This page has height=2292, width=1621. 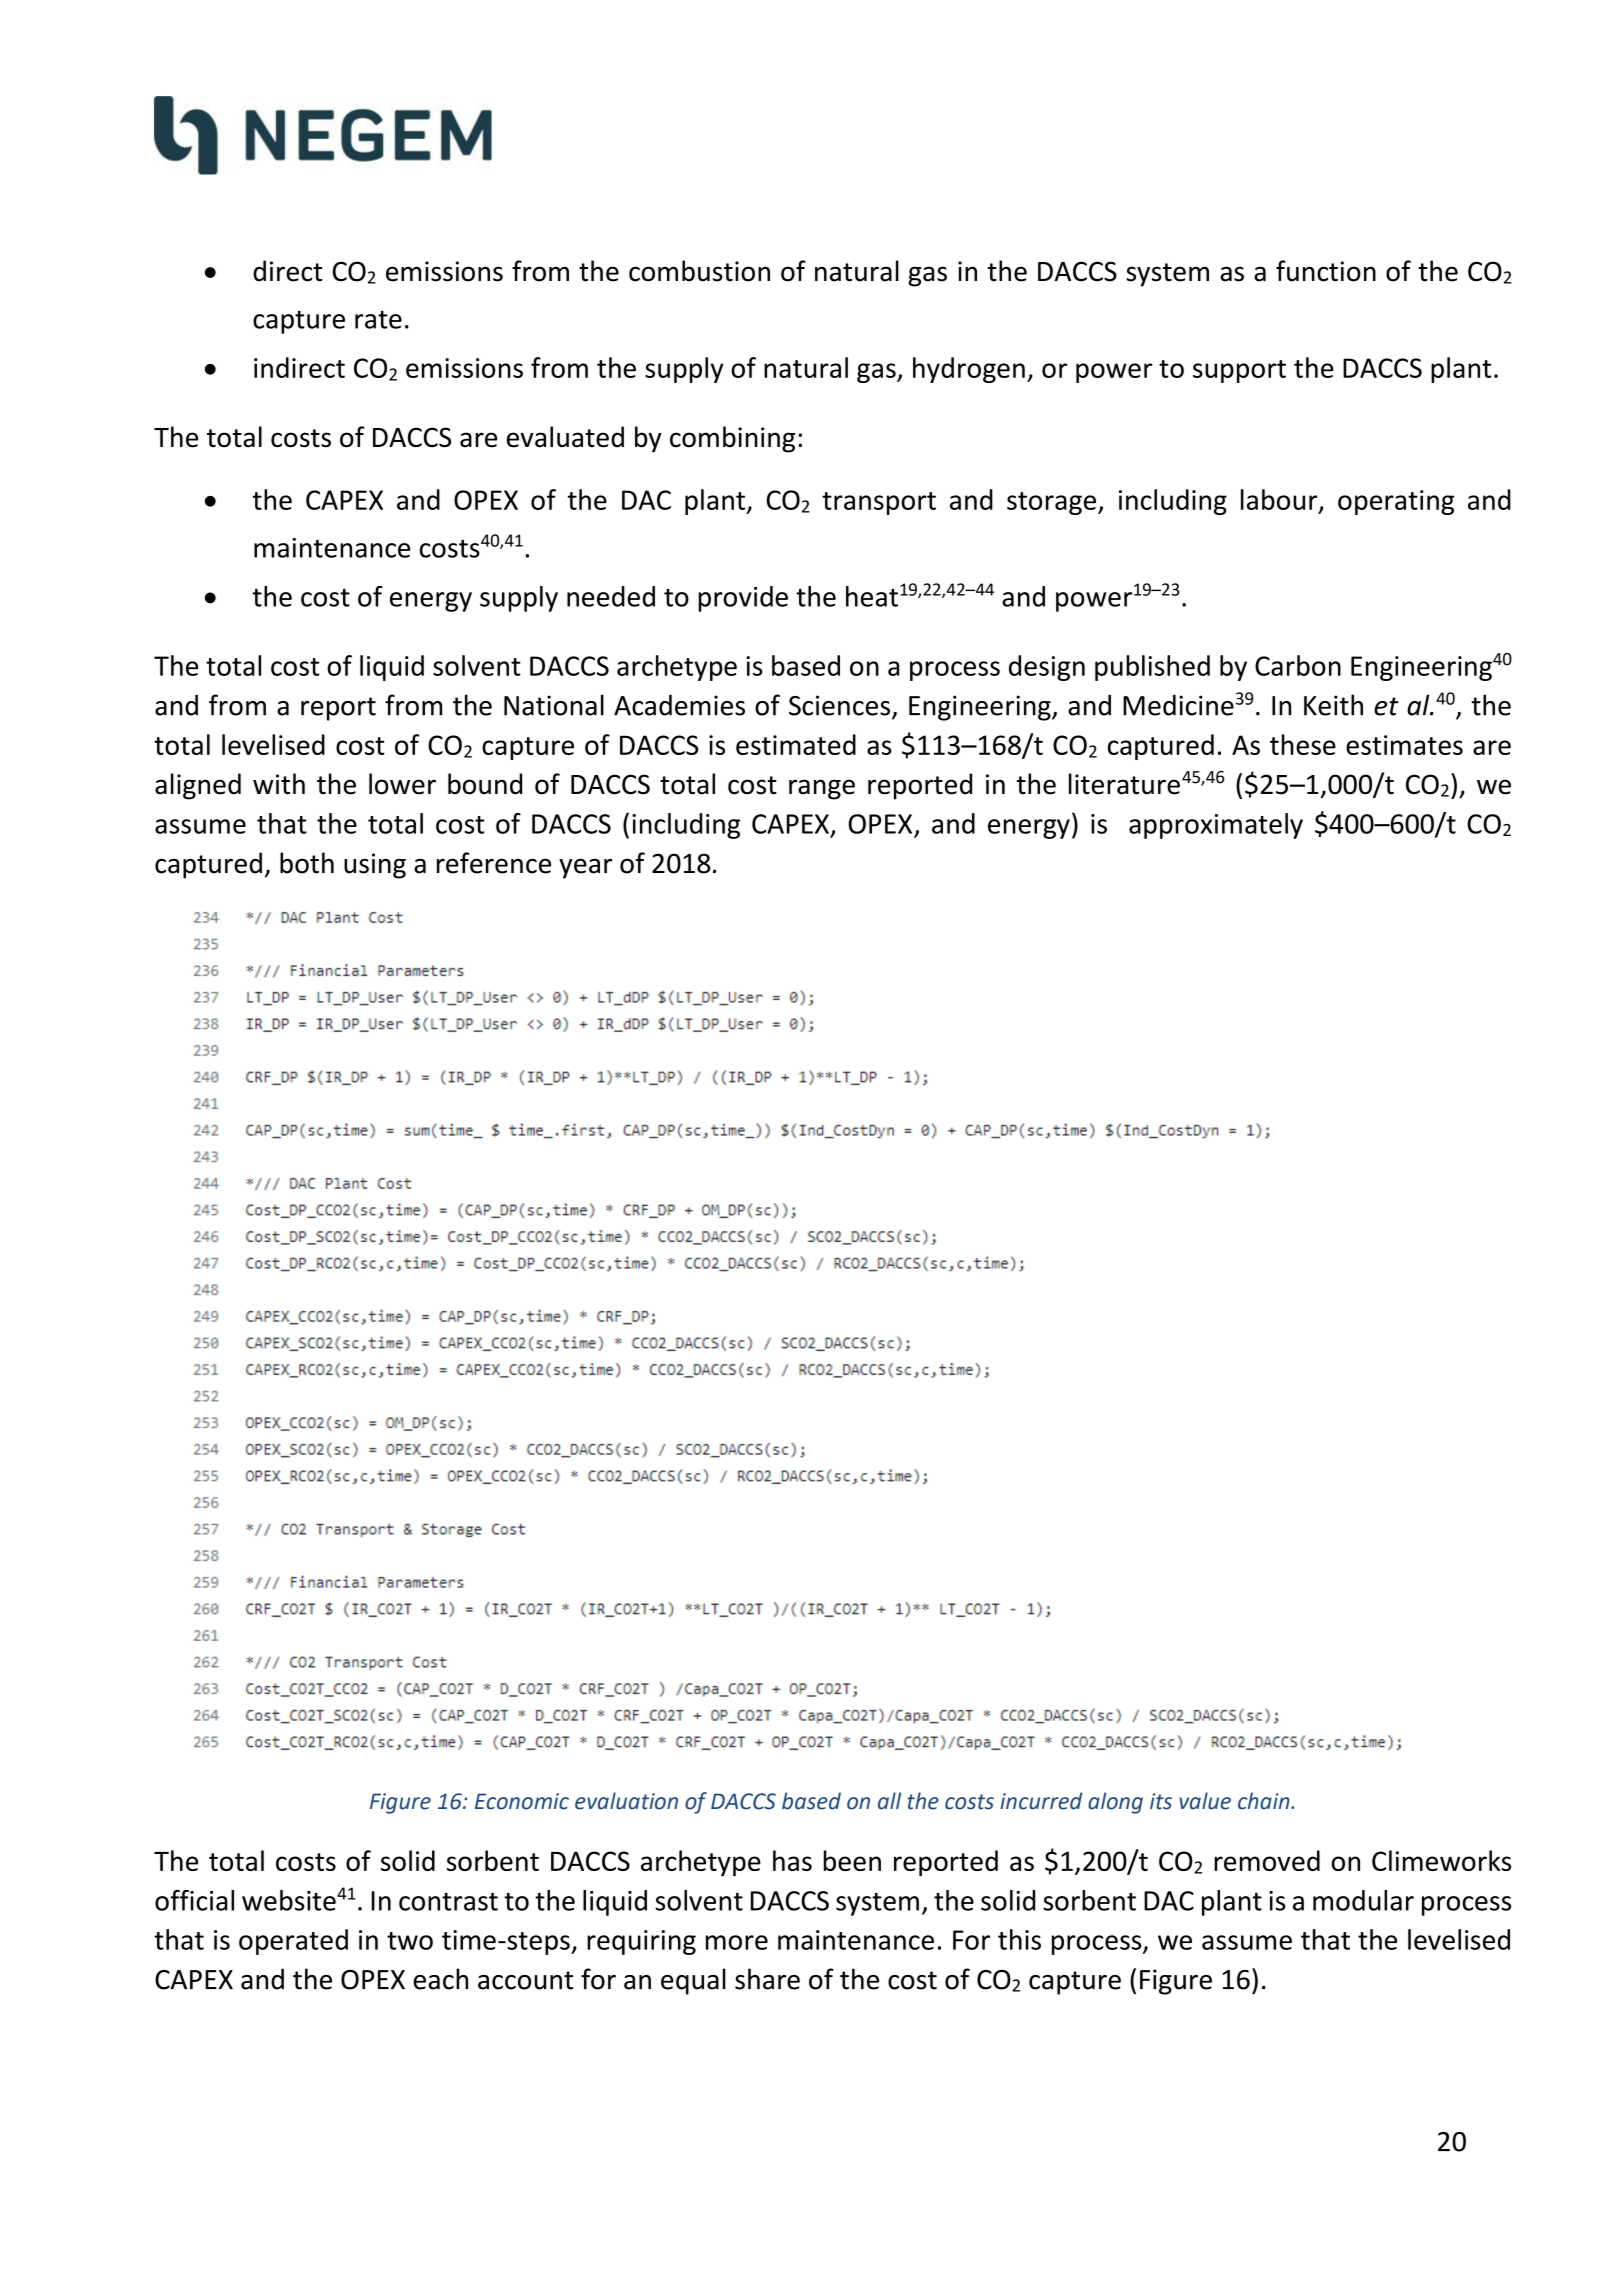 I want to click on evaluated, so click(x=565, y=437).
